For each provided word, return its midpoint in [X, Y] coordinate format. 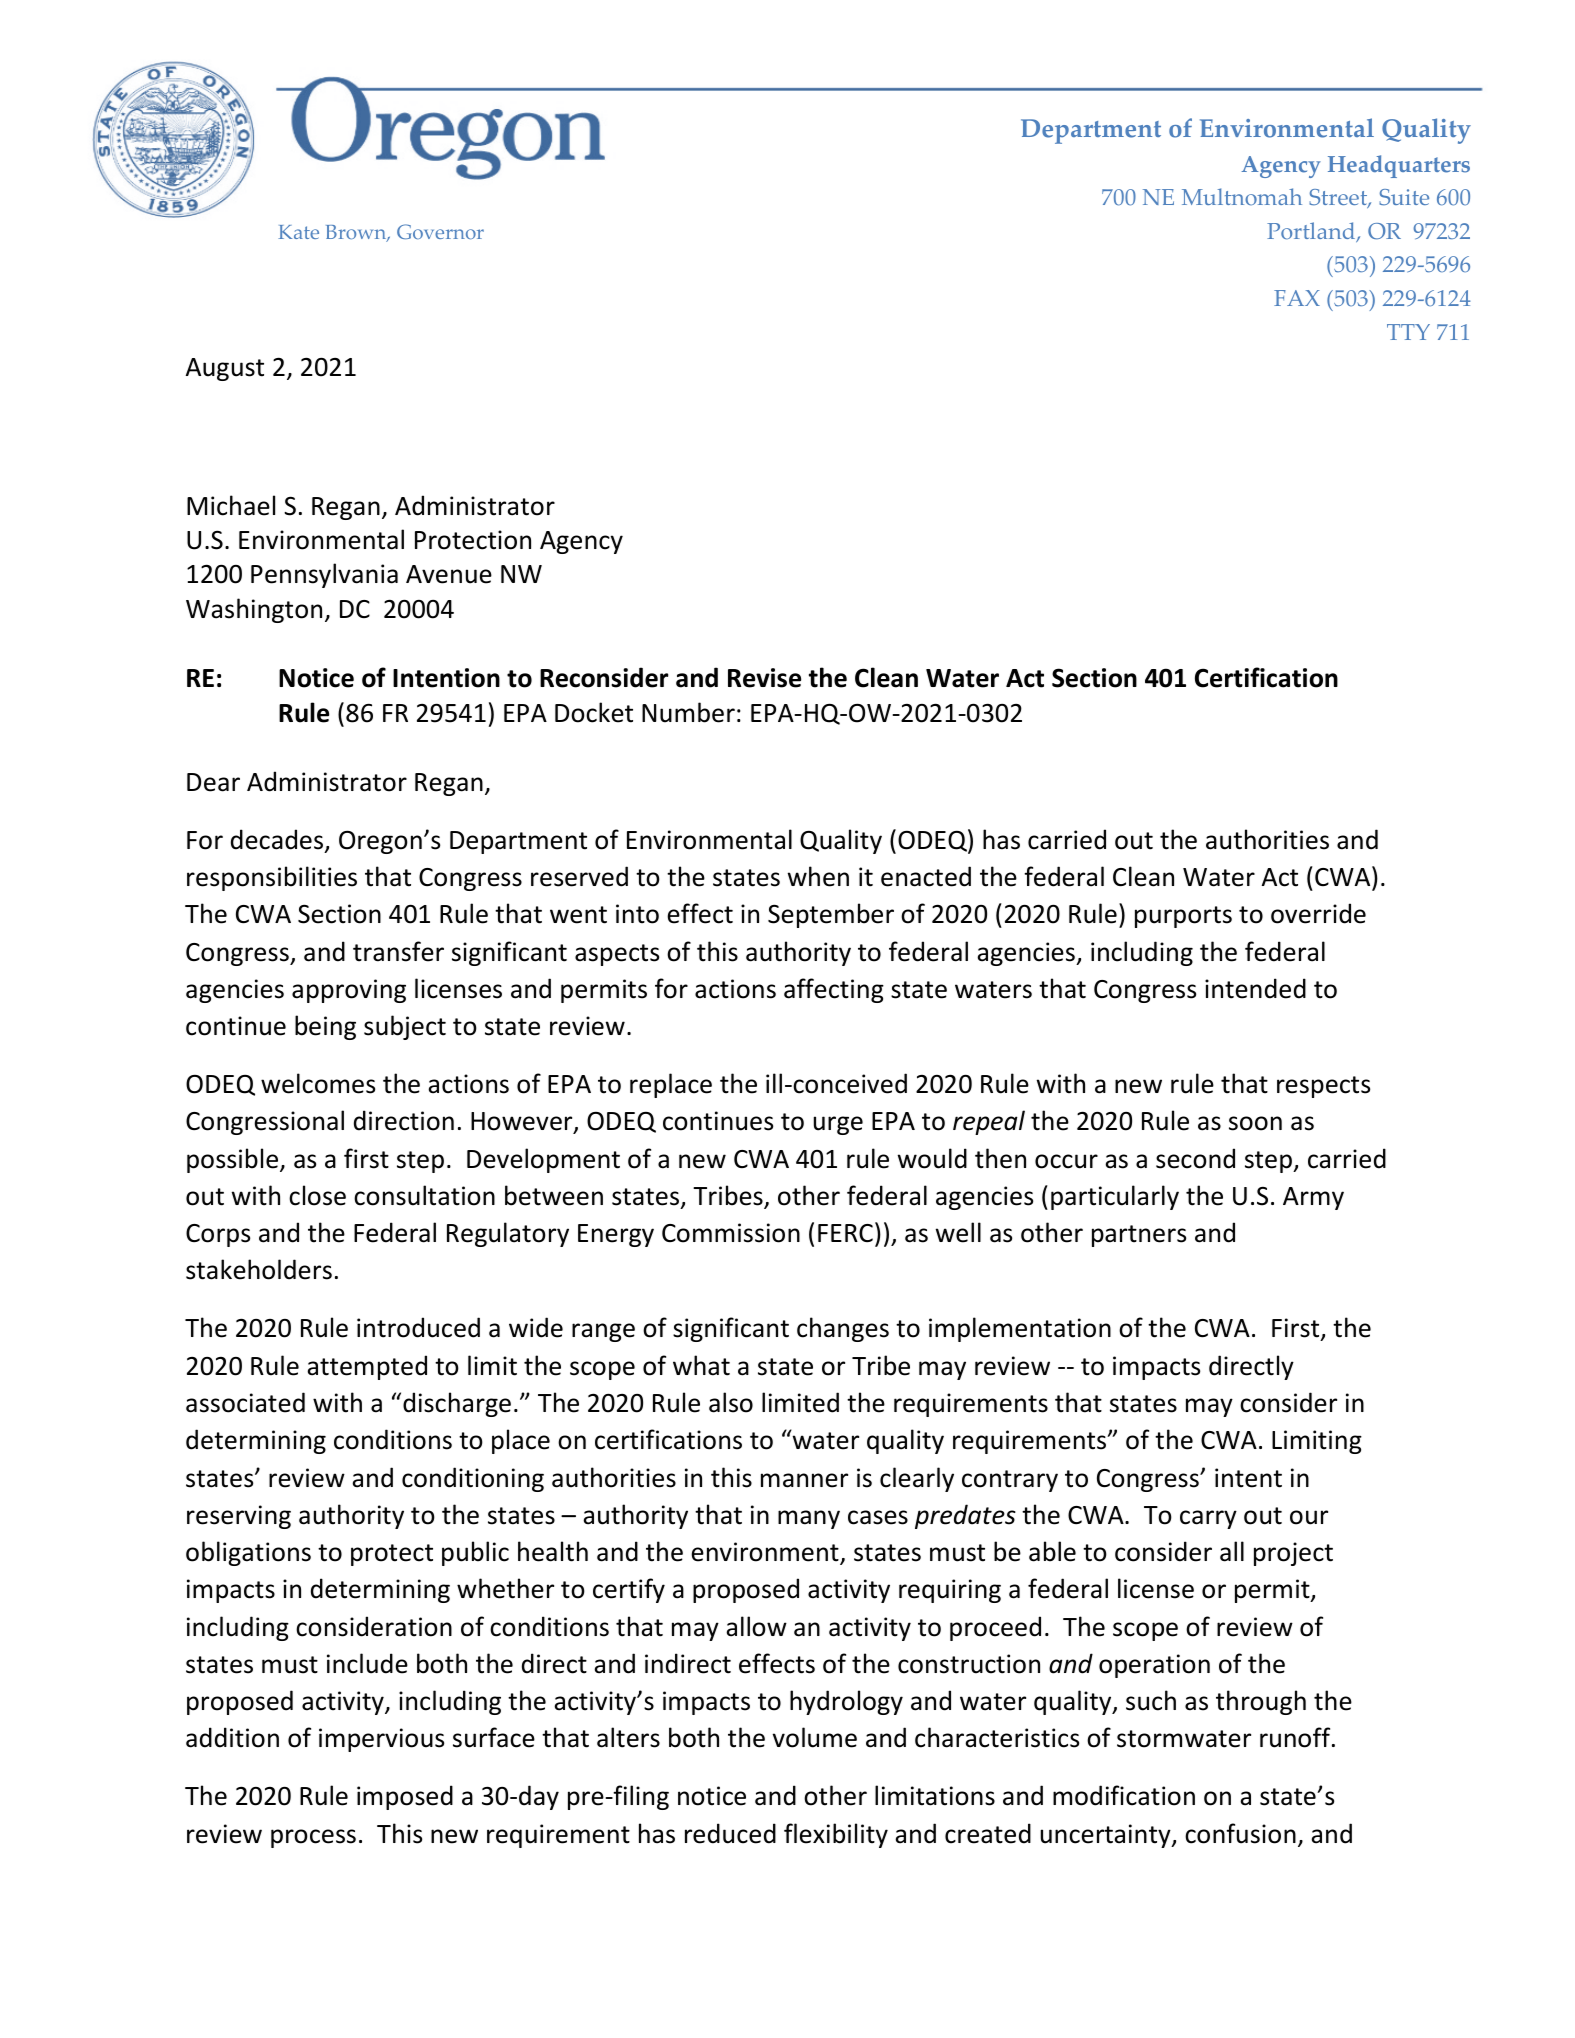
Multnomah [1242, 197]
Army [1313, 1198]
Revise [764, 678]
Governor [440, 231]
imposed [405, 1797]
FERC [845, 1233]
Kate [298, 232]
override [1318, 913]
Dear [213, 782]
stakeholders [259, 1269]
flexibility [836, 1835]
